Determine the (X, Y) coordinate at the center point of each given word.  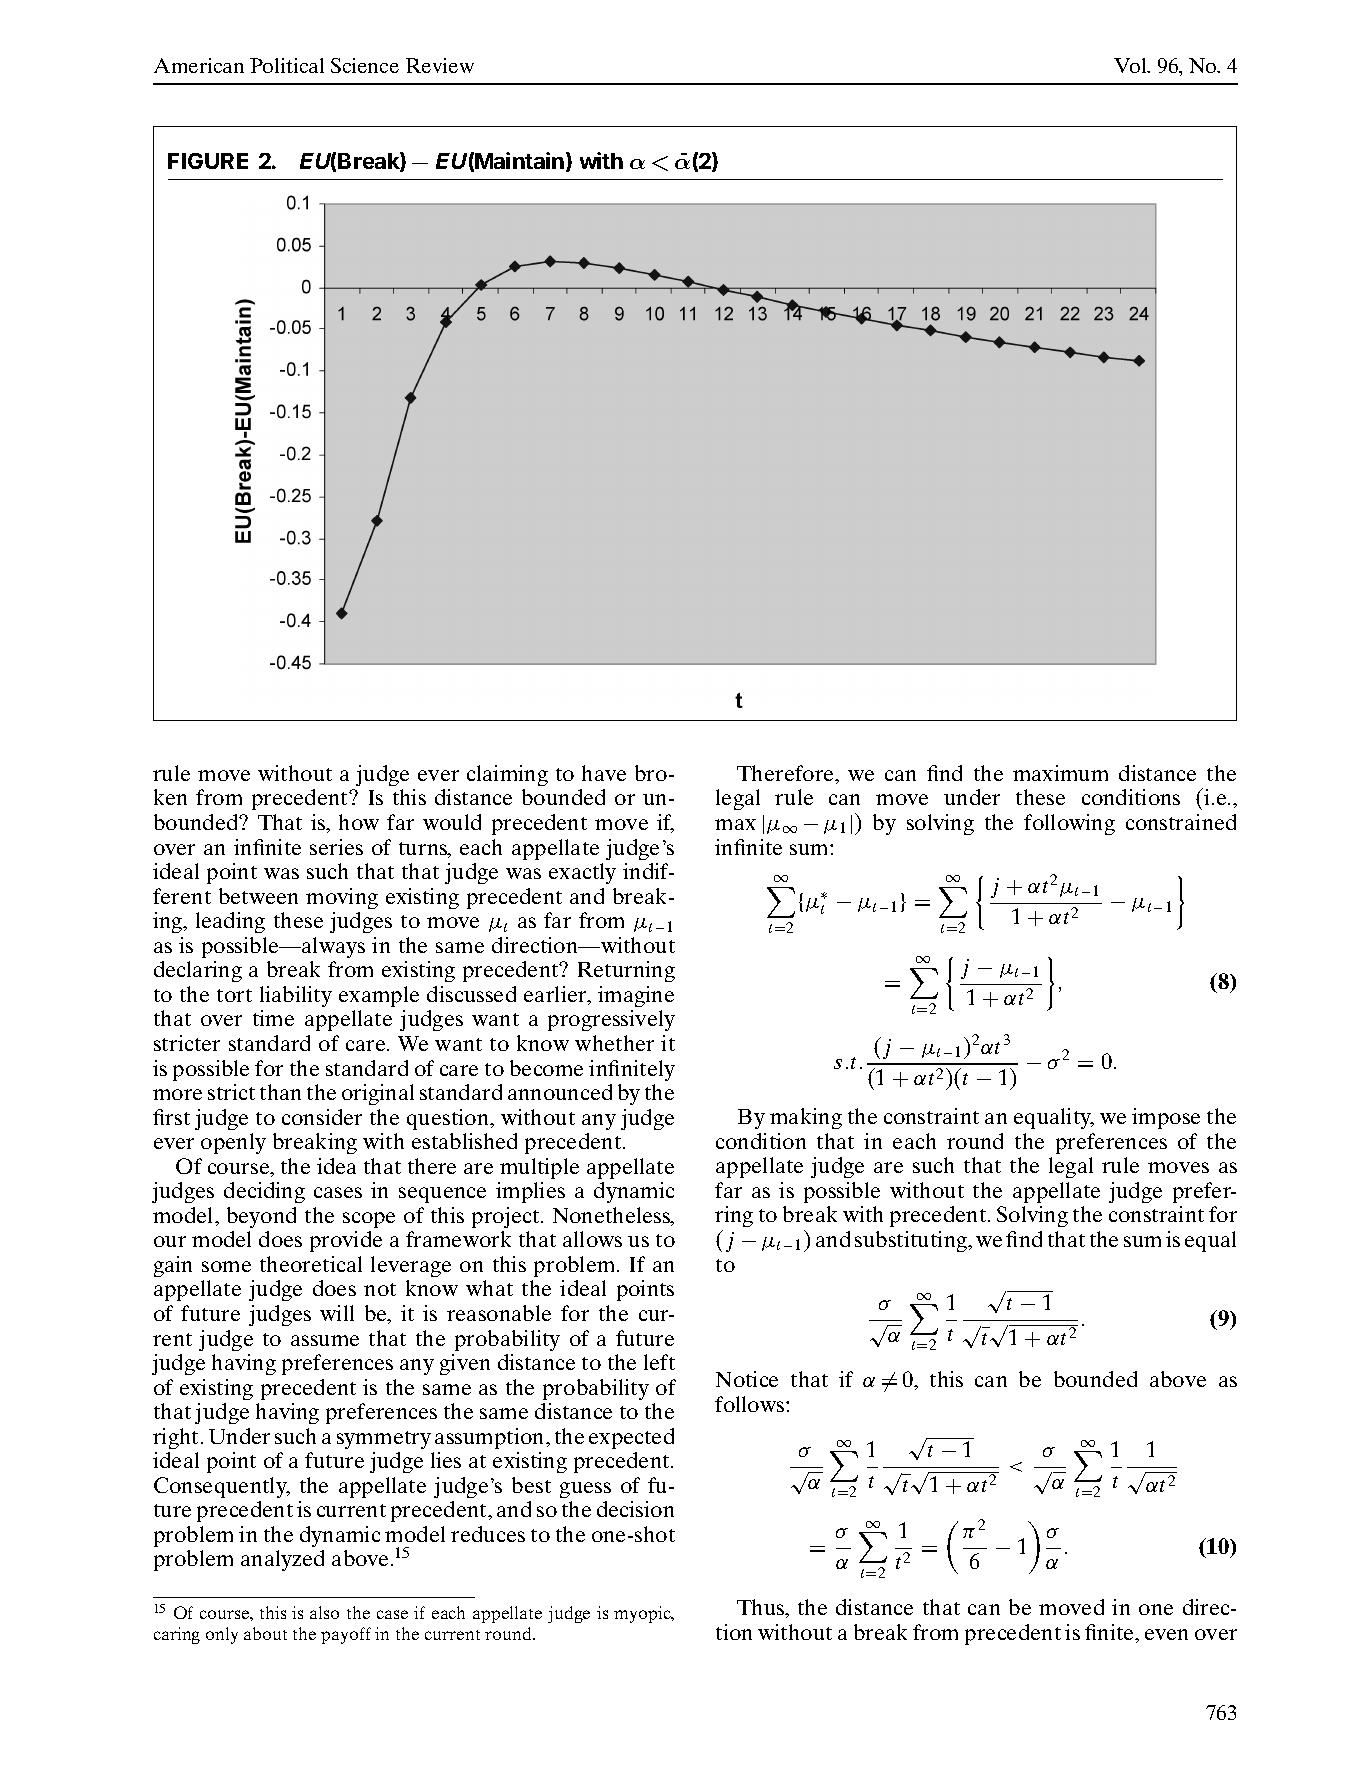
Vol (1131, 65)
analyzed (282, 1560)
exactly (582, 873)
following (1069, 824)
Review (440, 65)
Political (287, 65)
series (336, 847)
